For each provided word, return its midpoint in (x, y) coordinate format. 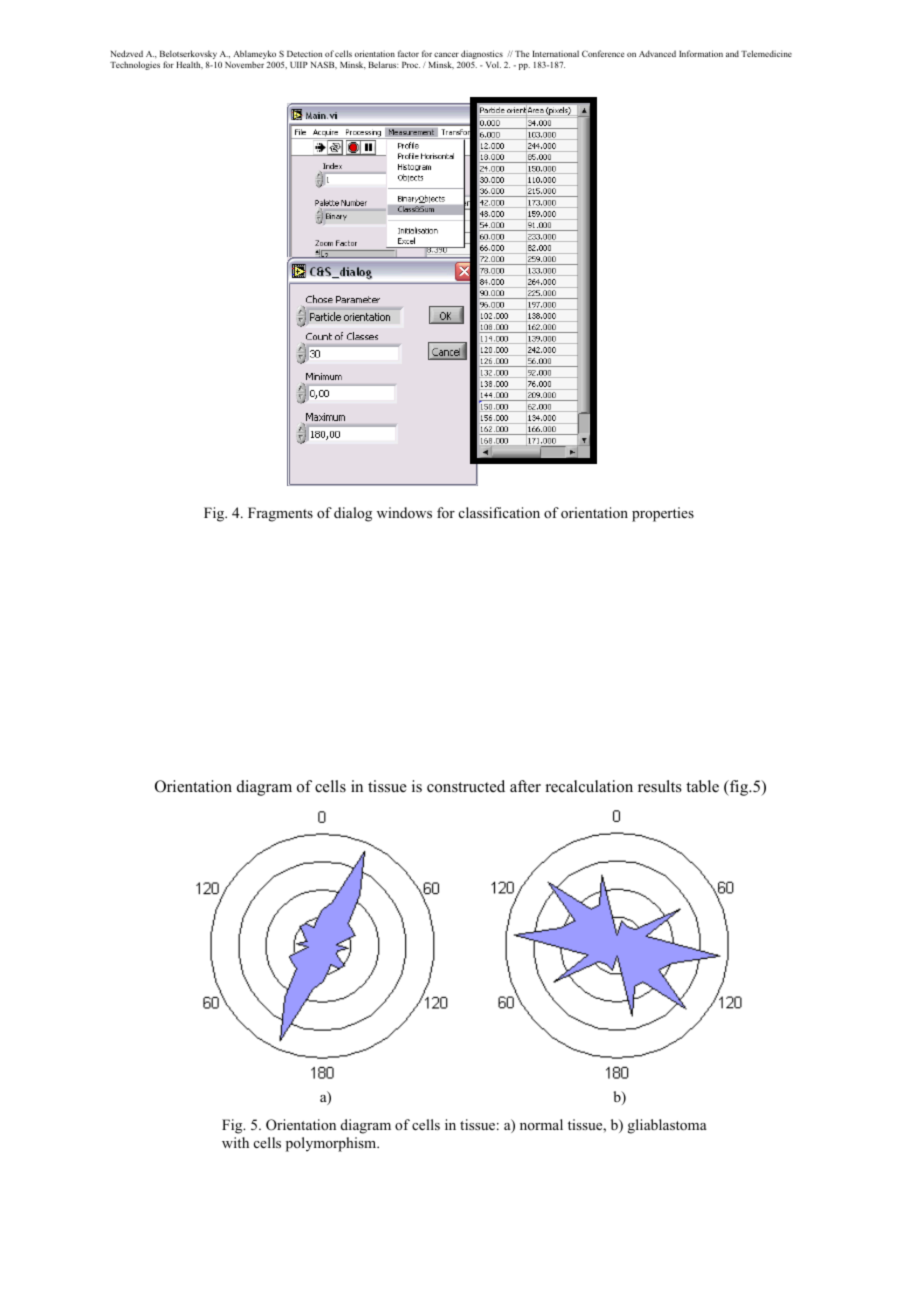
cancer (446, 54)
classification (499, 513)
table (702, 786)
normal (541, 1124)
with (235, 1142)
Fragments (280, 514)
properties (663, 514)
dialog (353, 514)
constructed (466, 786)
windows (404, 512)
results (660, 786)
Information (701, 53)
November (244, 64)
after (525, 786)
